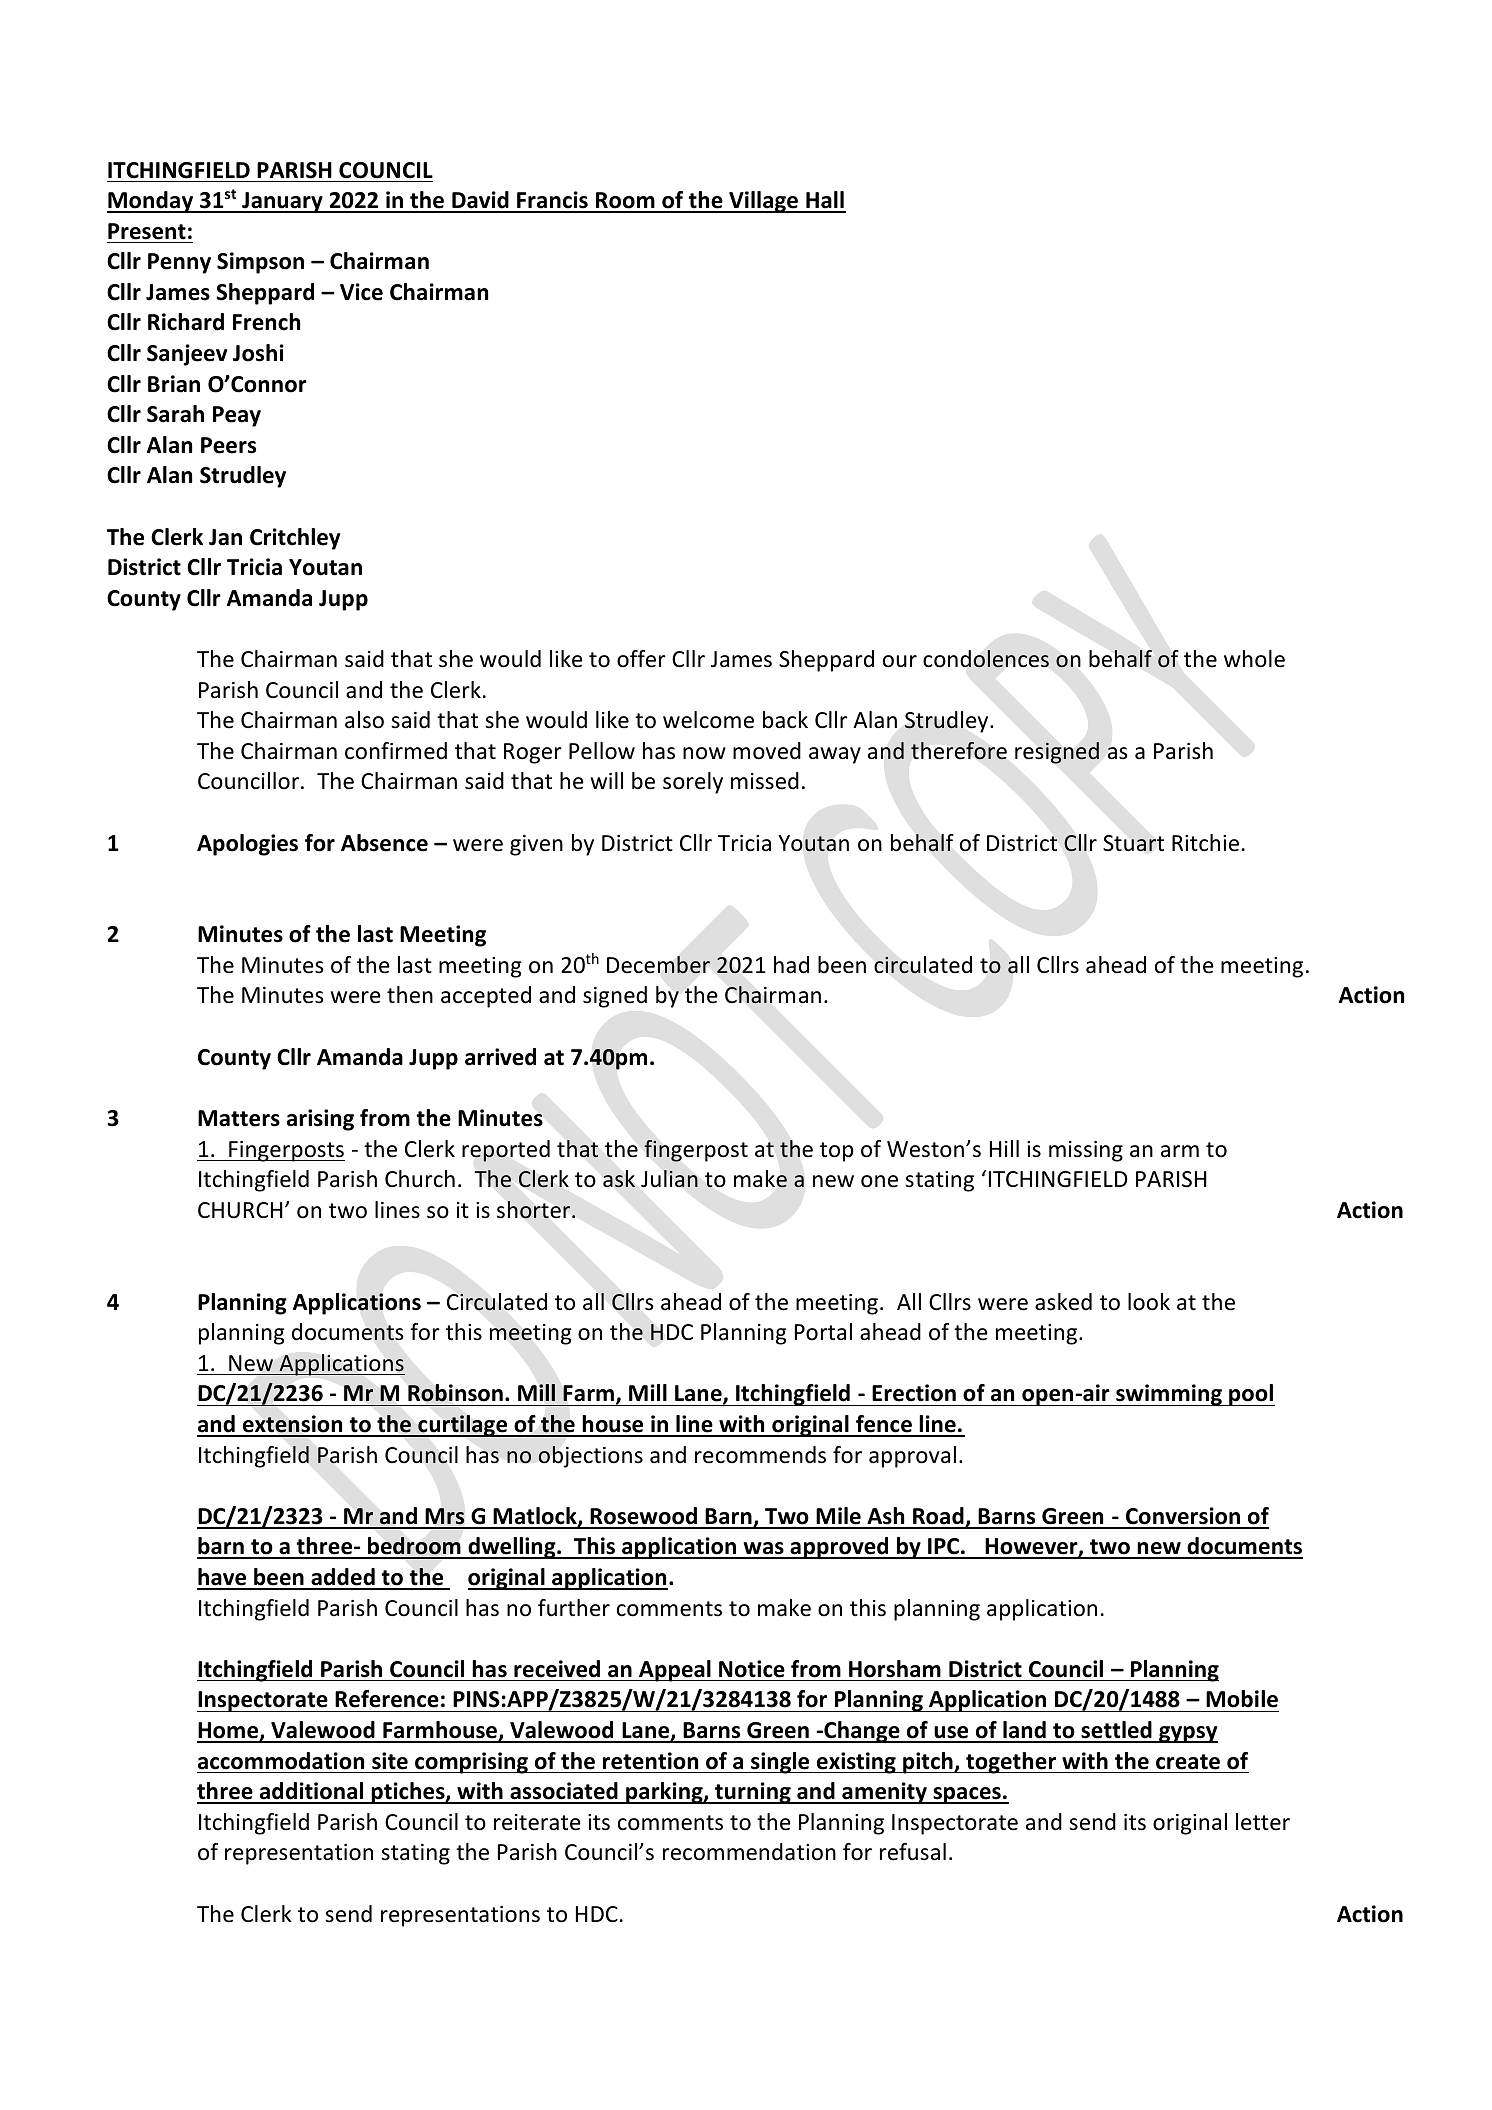  What do you see at coordinates (260, 263) in the document?
I see `Simpson` at bounding box center [260, 263].
